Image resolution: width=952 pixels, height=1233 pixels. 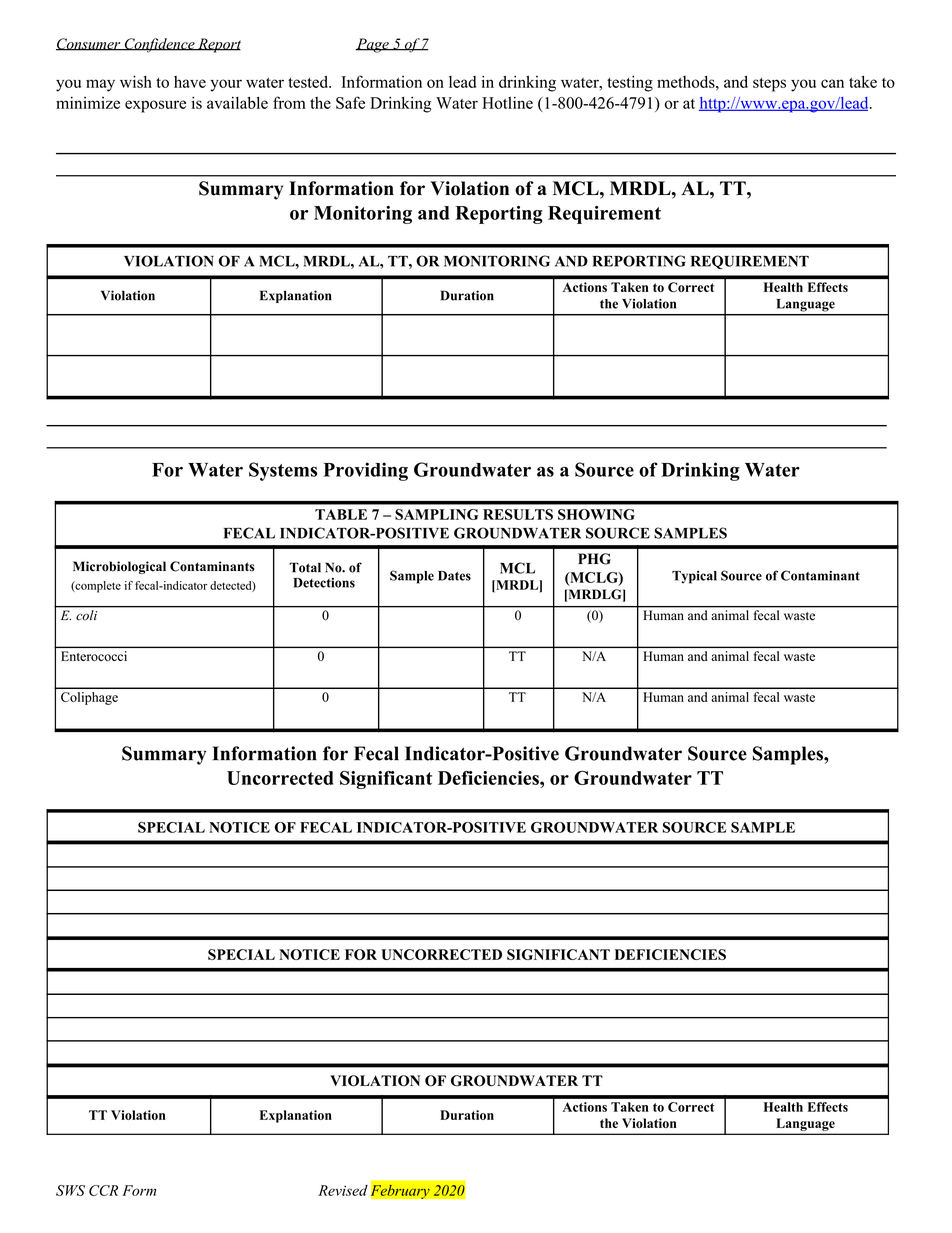 I want to click on Systems, so click(x=283, y=471).
